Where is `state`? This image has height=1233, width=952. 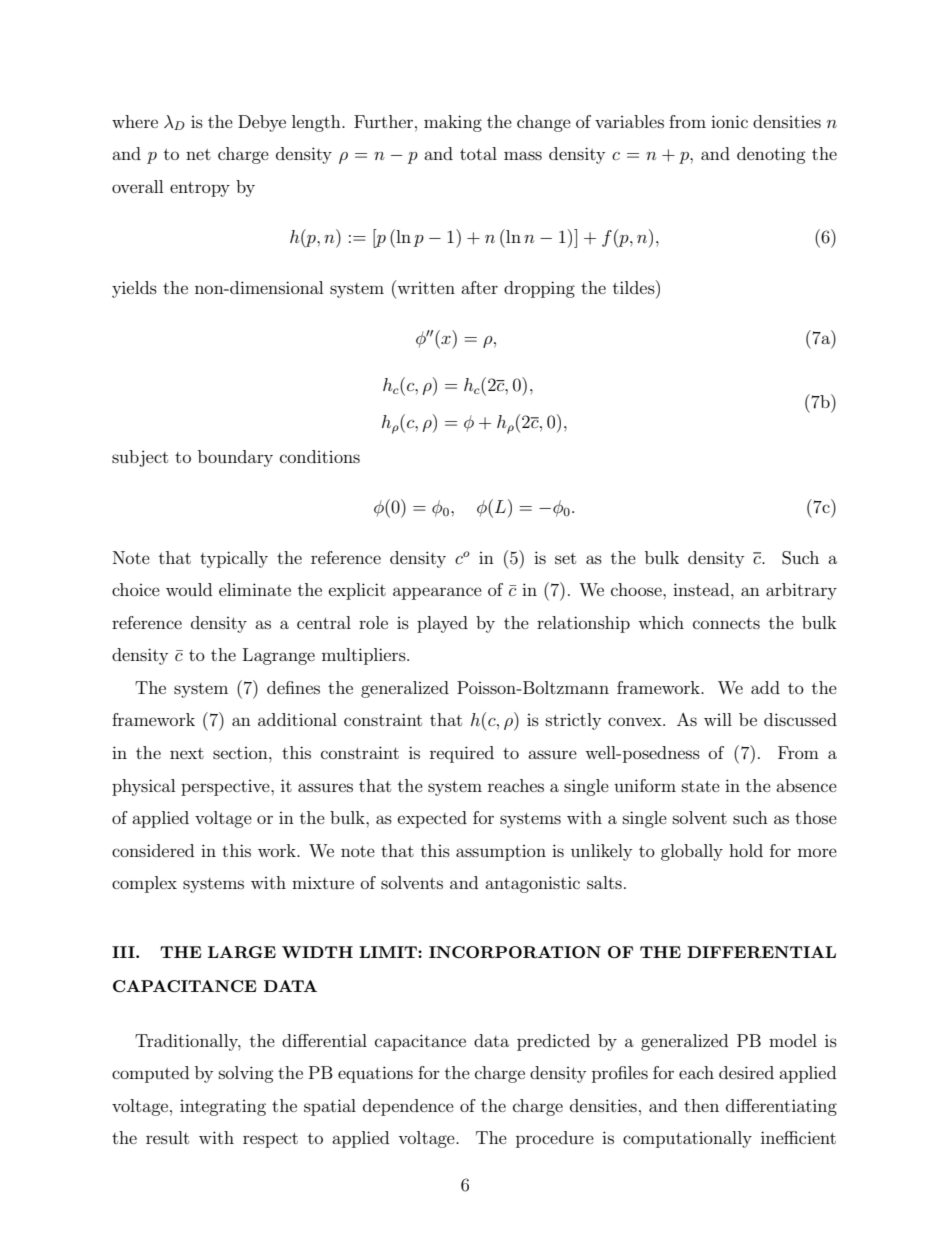
state is located at coordinates (701, 786).
